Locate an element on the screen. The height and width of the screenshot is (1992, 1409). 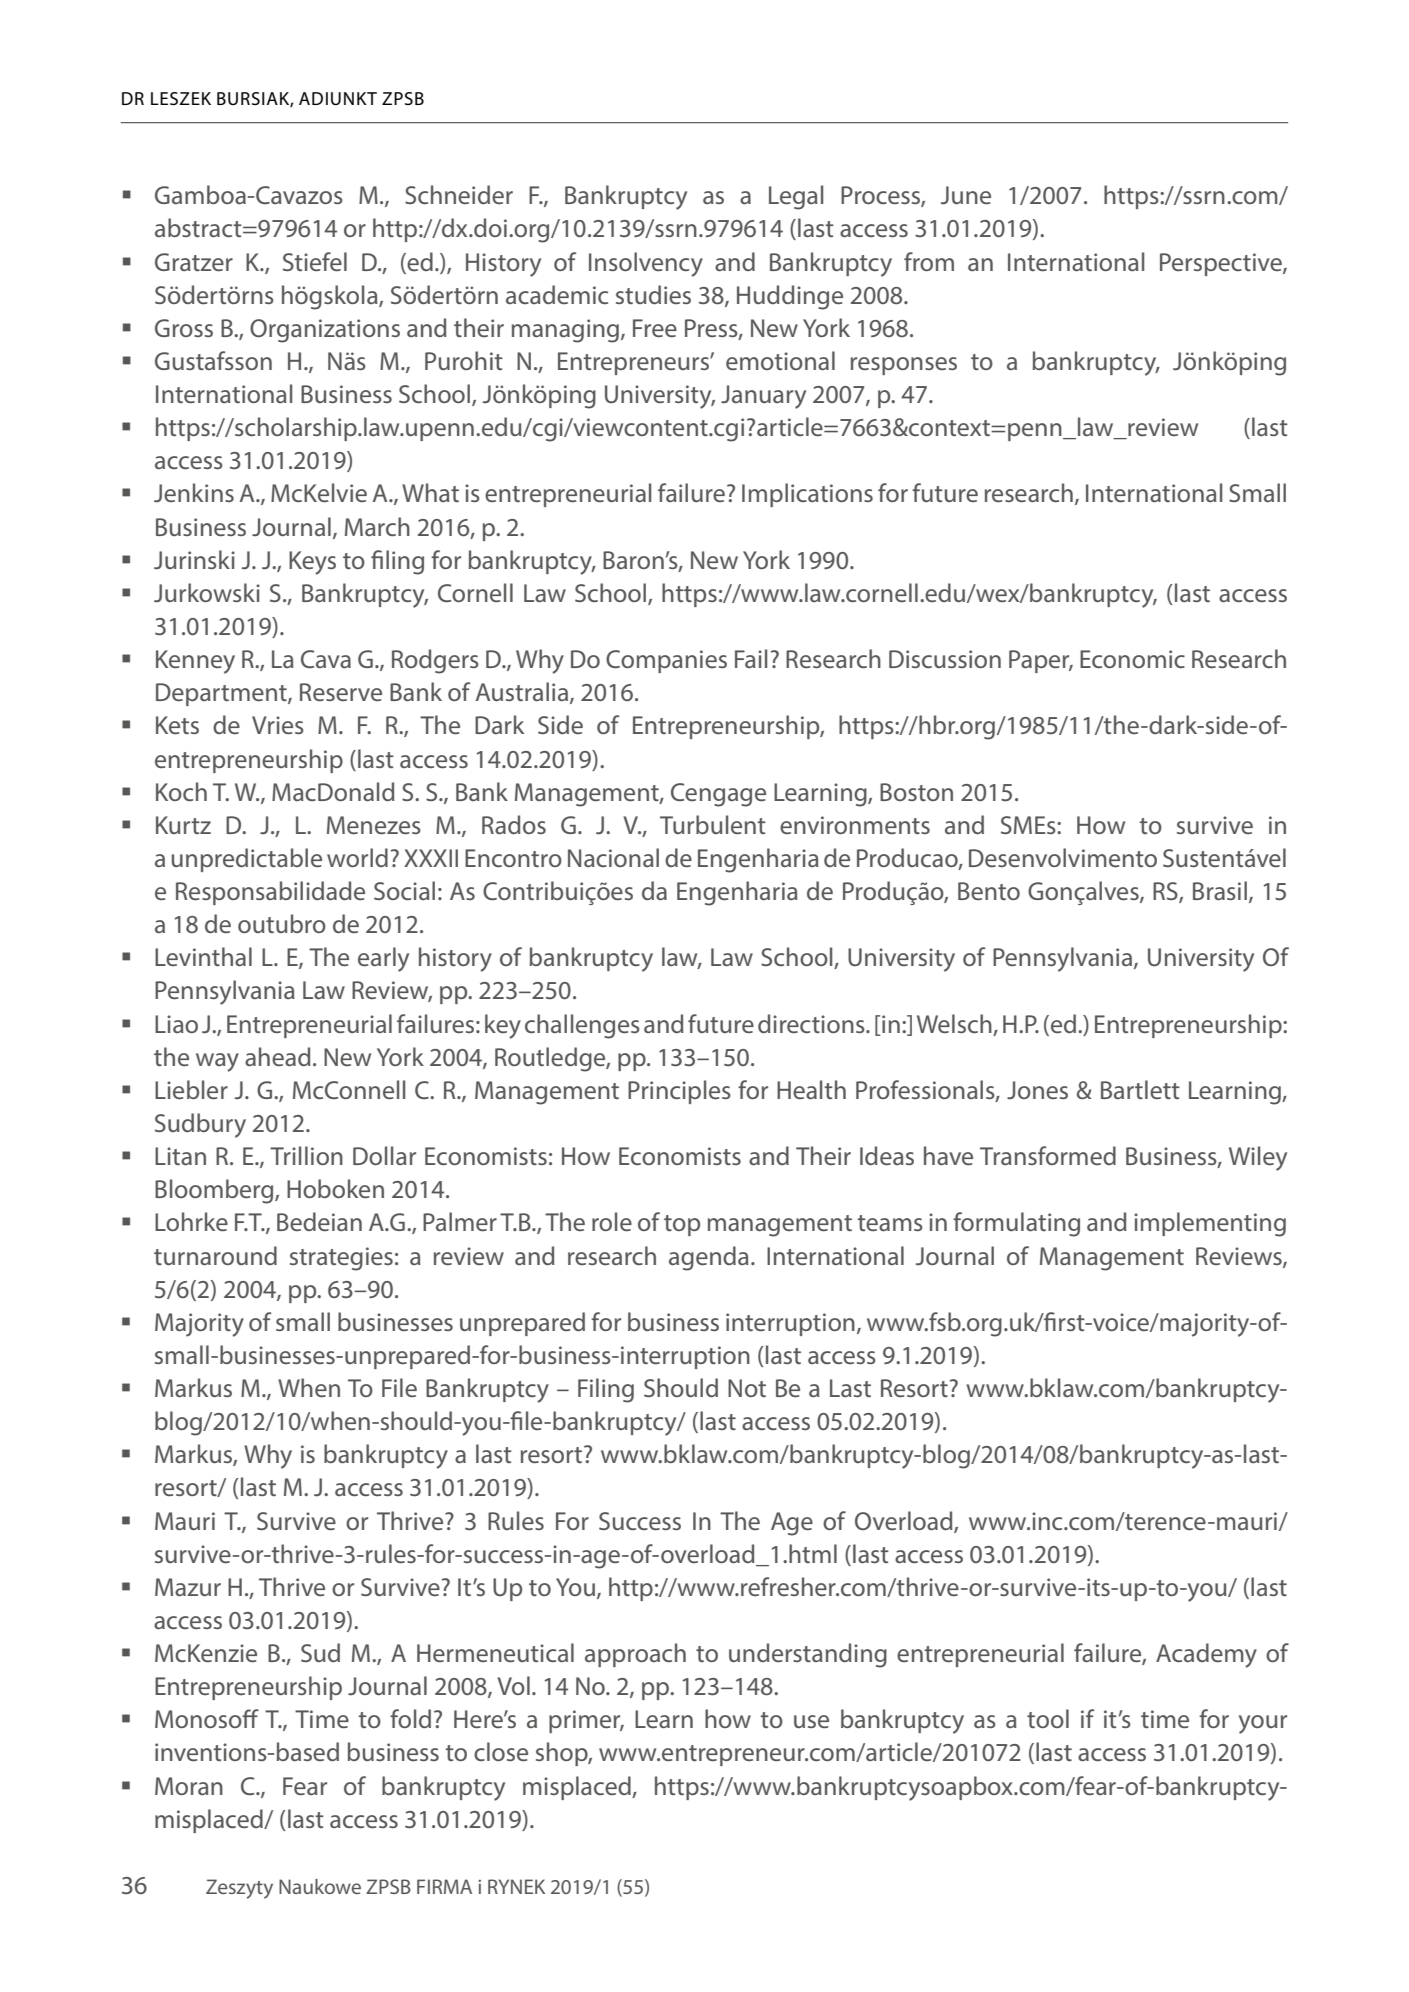
ahead is located at coordinates (278, 1056).
